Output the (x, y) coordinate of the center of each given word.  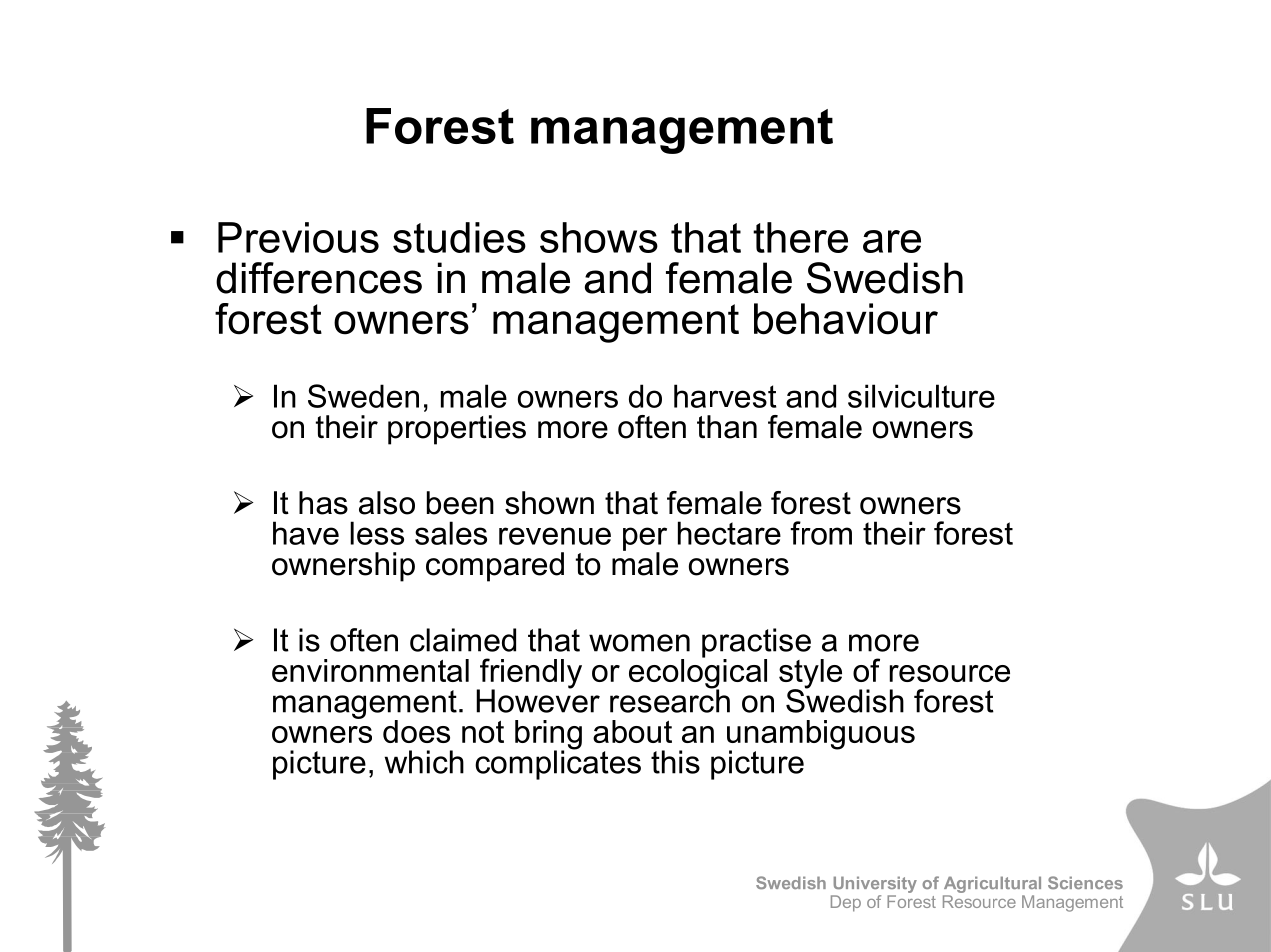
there (800, 237)
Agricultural (992, 886)
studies (459, 237)
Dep (846, 903)
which (424, 762)
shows (599, 237)
